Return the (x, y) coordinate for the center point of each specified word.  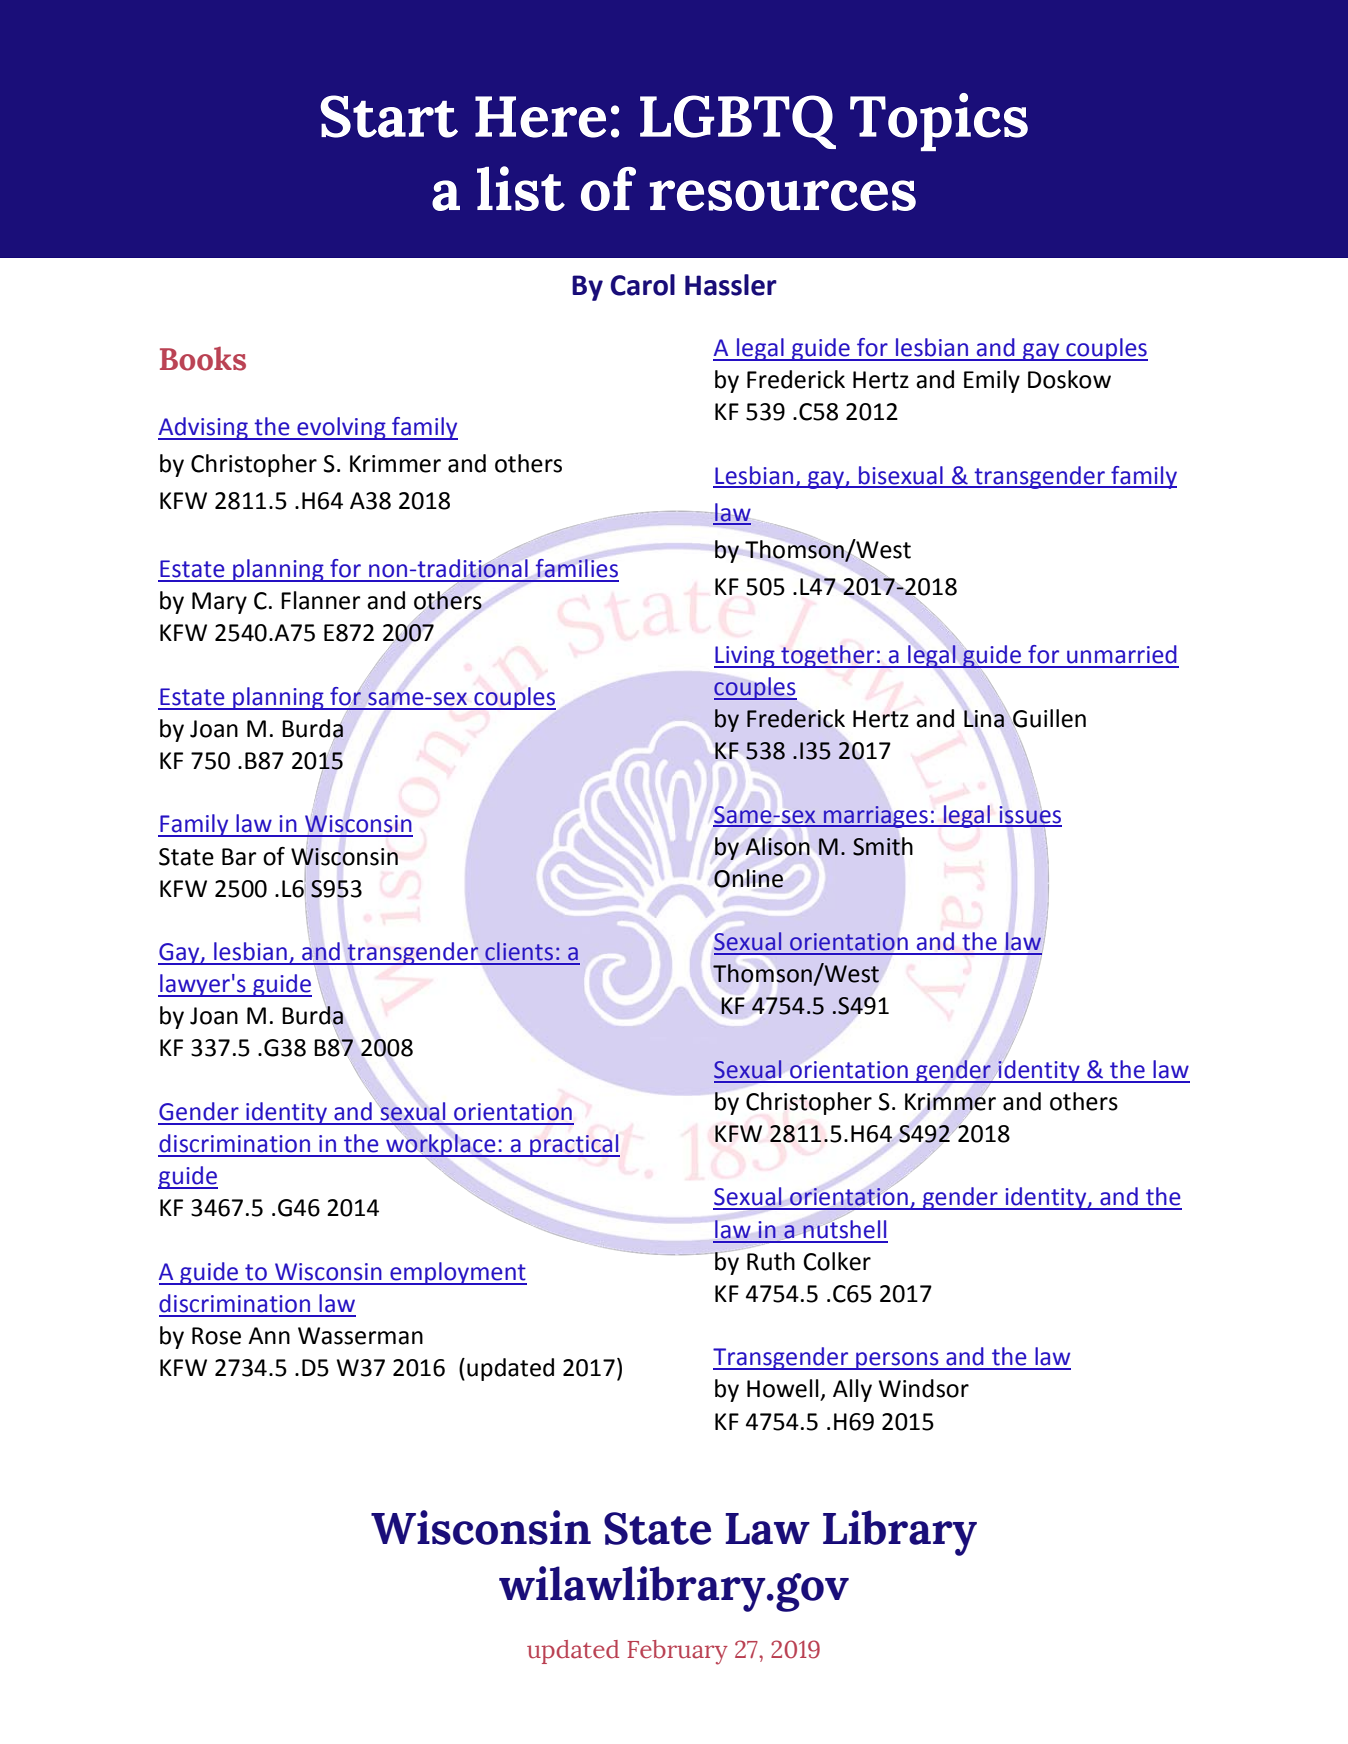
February (677, 1652)
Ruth (771, 1261)
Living (745, 657)
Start (389, 116)
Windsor (923, 1388)
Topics (939, 122)
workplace (441, 1146)
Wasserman (360, 1336)
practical (574, 1145)
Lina (985, 718)
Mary (219, 603)
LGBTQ (738, 122)
